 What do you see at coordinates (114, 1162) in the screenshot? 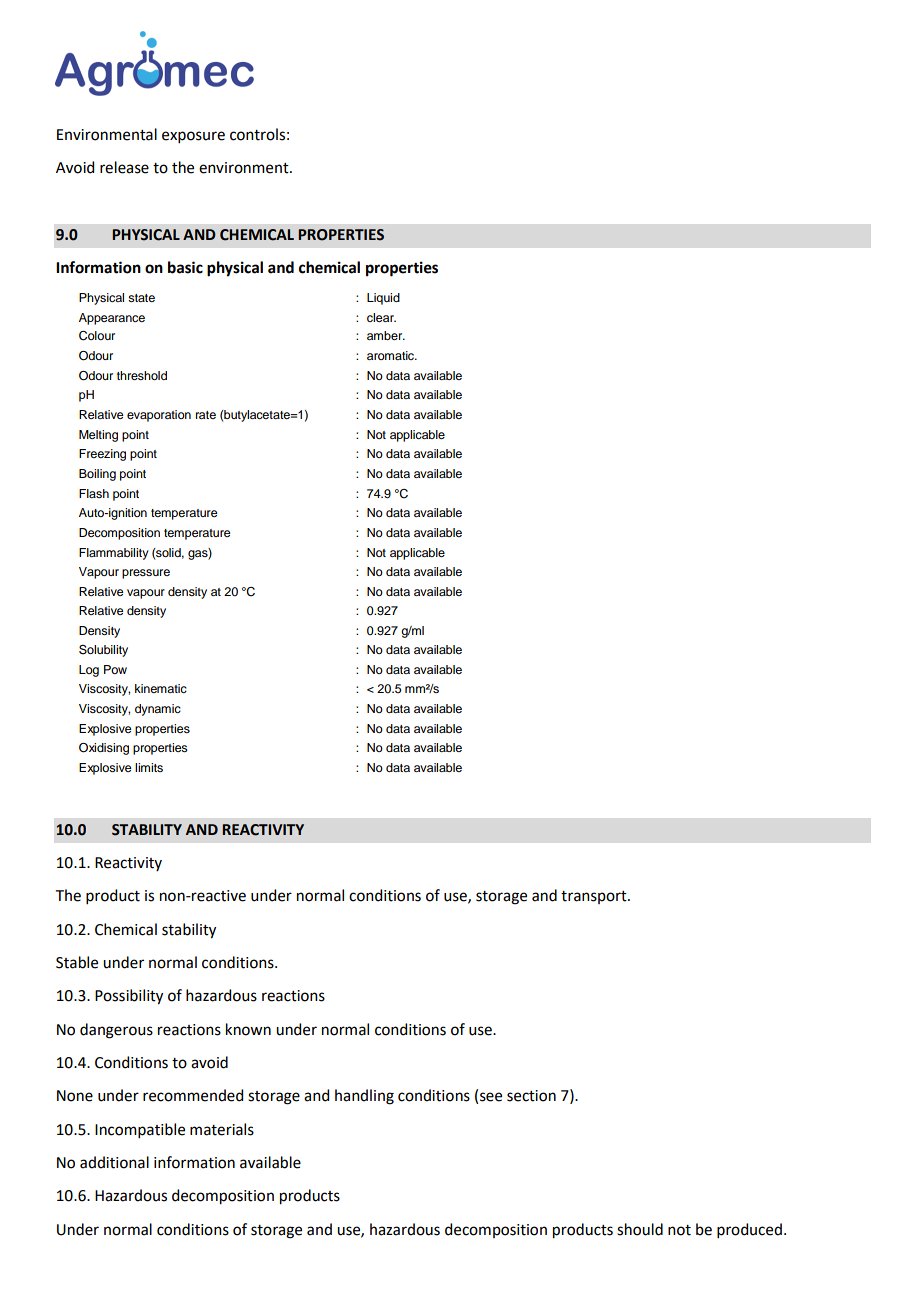
I see `additional` at bounding box center [114, 1162].
